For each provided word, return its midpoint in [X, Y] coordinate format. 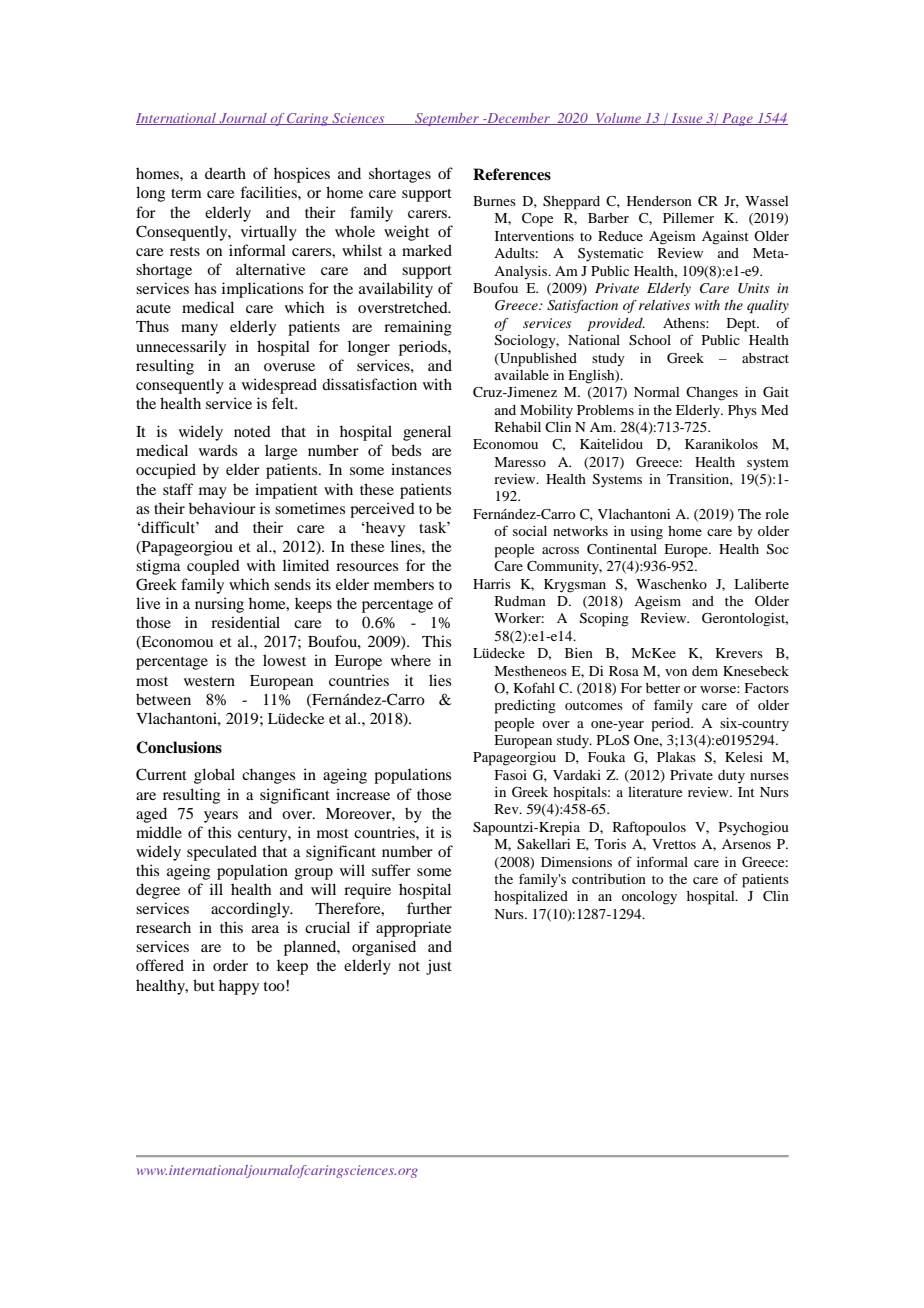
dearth [225, 173]
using [646, 533]
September [447, 119]
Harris [492, 584]
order [230, 965]
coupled [213, 567]
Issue [687, 119]
